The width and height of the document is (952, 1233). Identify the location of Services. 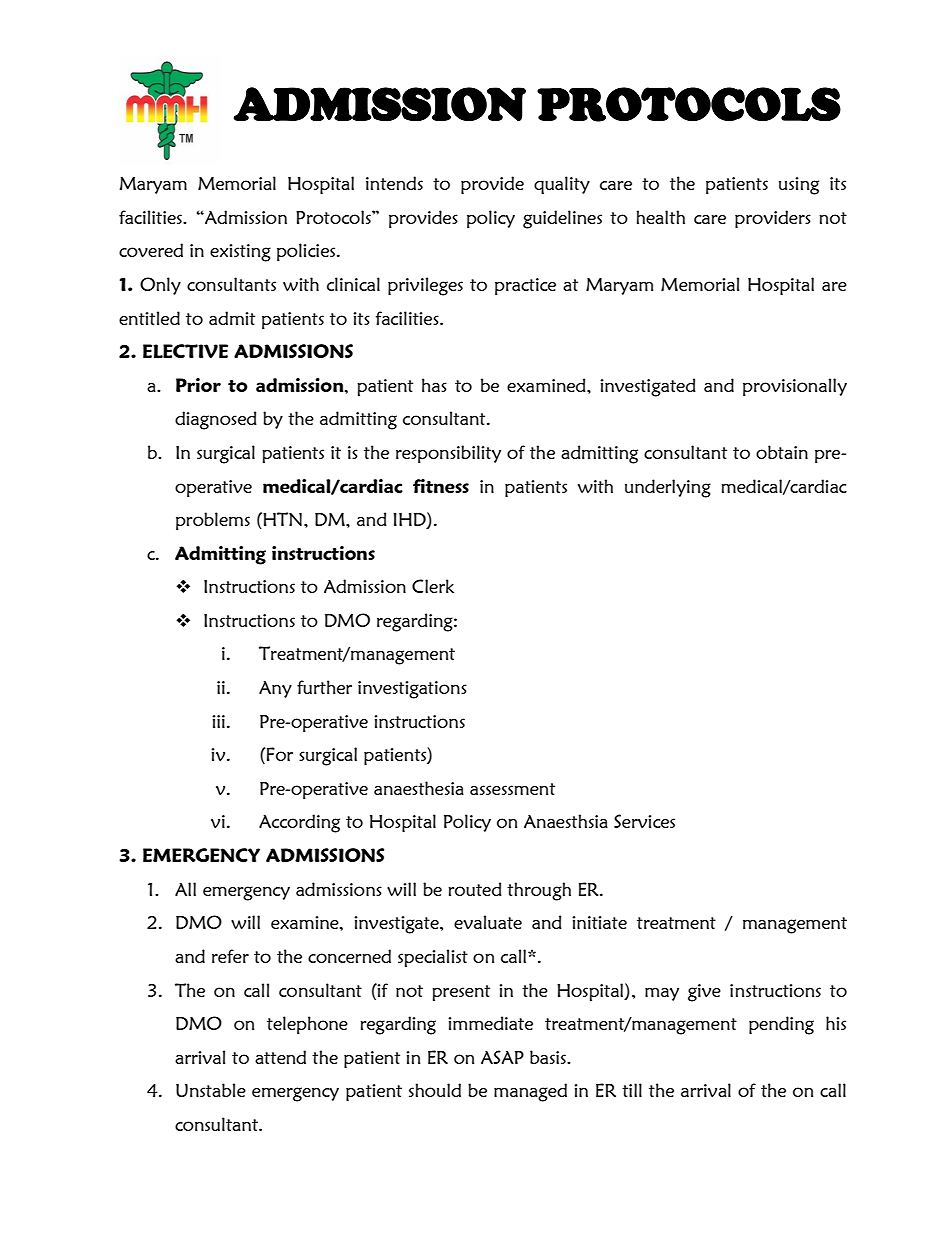
(644, 821).
